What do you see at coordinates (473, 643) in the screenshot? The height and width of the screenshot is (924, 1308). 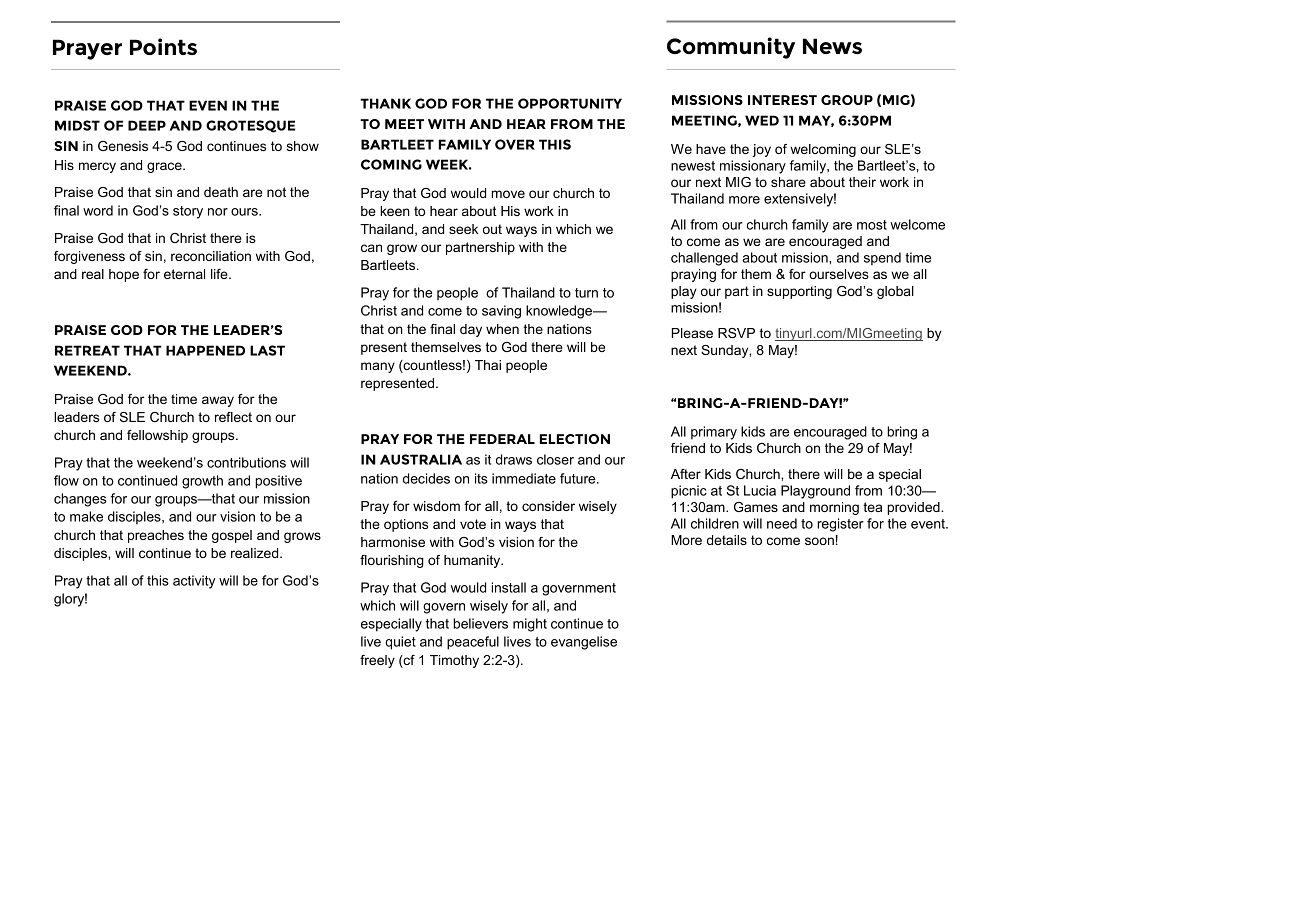 I see `peaceful` at bounding box center [473, 643].
